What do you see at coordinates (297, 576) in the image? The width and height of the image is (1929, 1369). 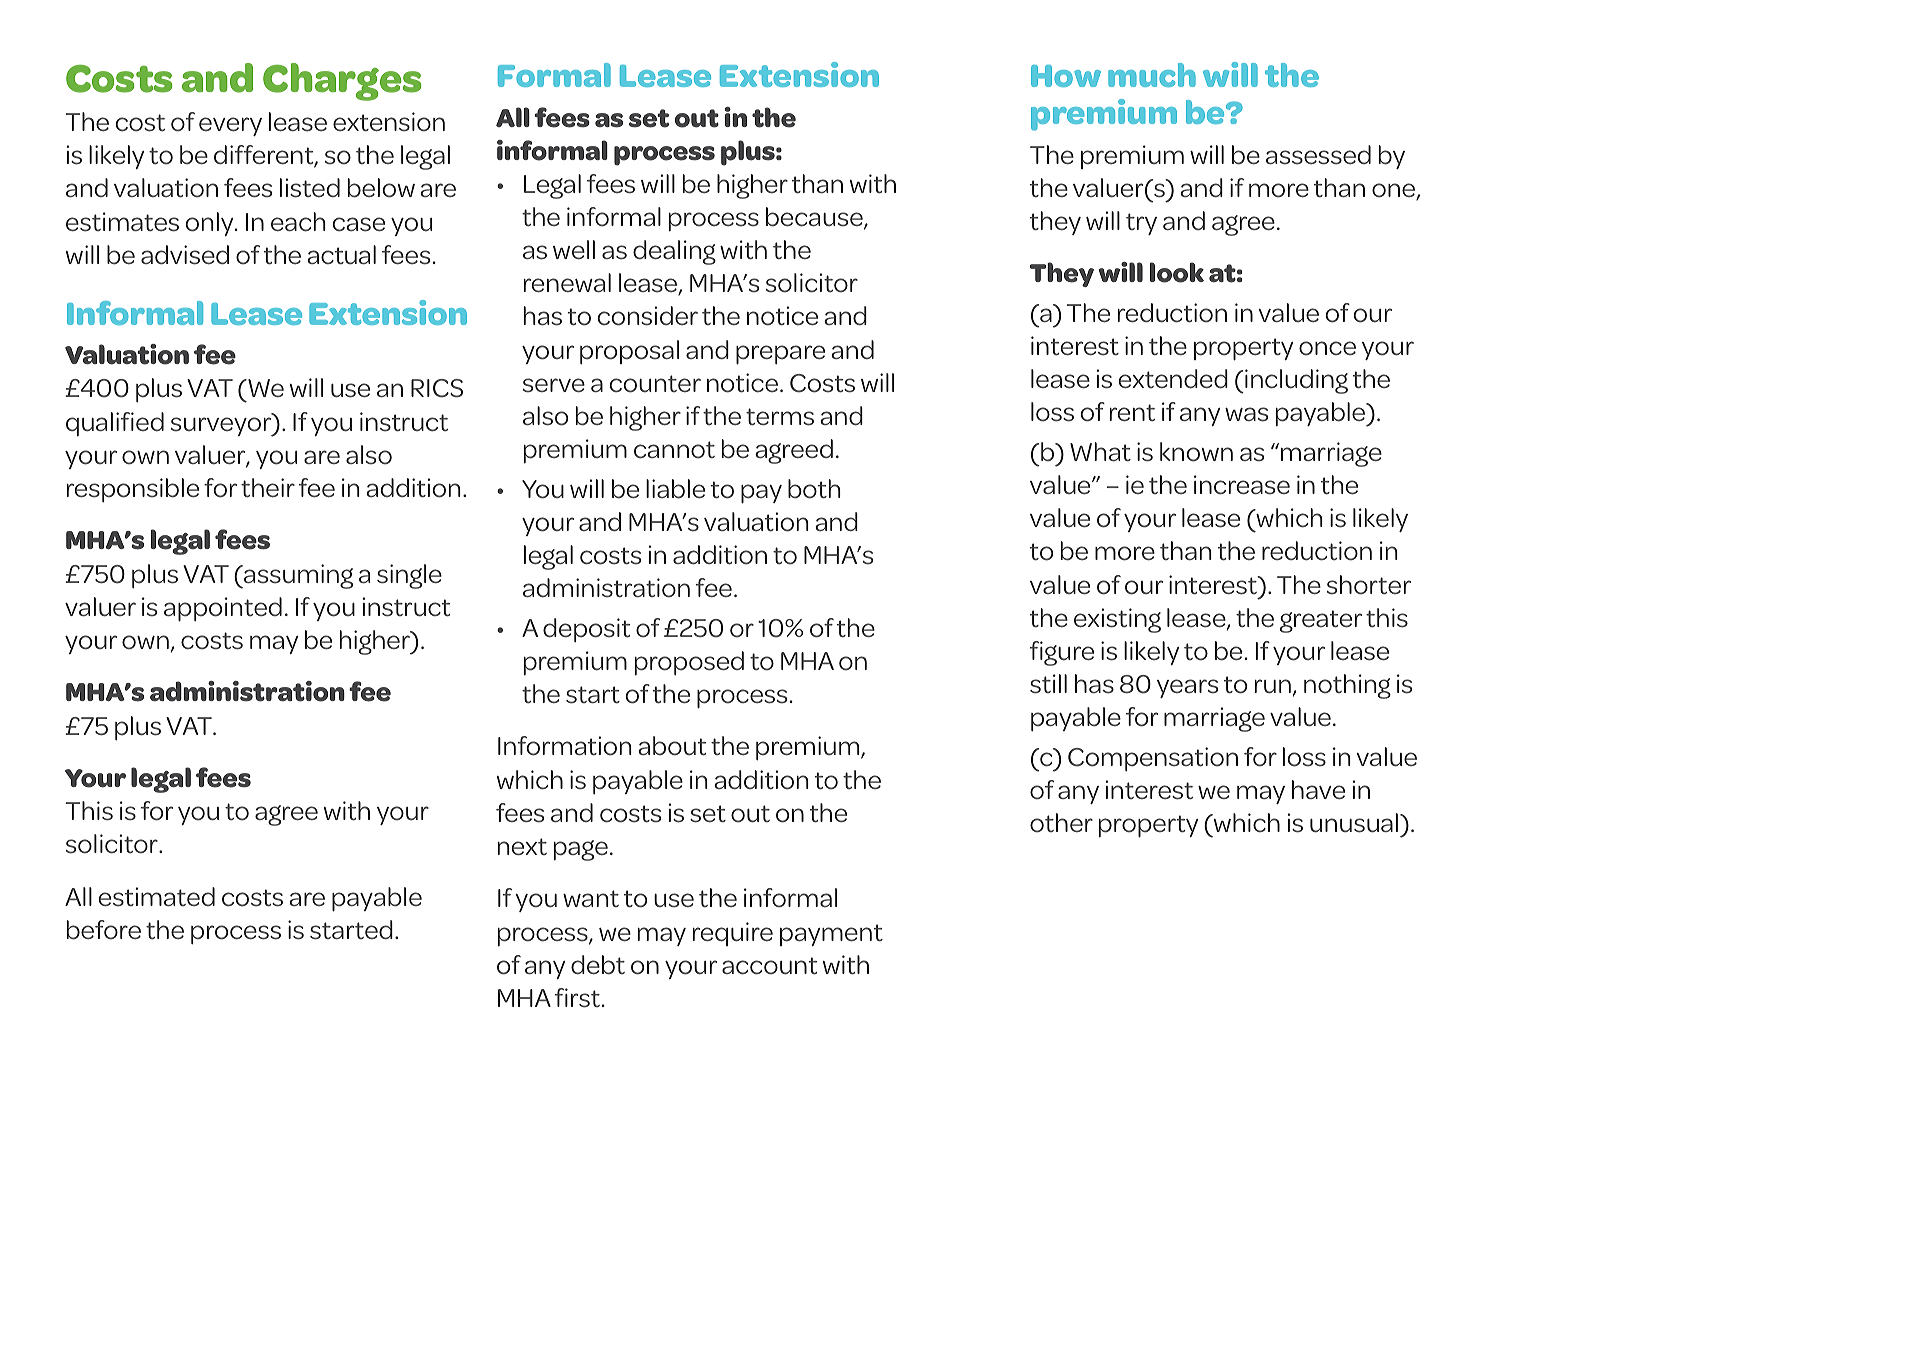 I see `assuming` at bounding box center [297, 576].
